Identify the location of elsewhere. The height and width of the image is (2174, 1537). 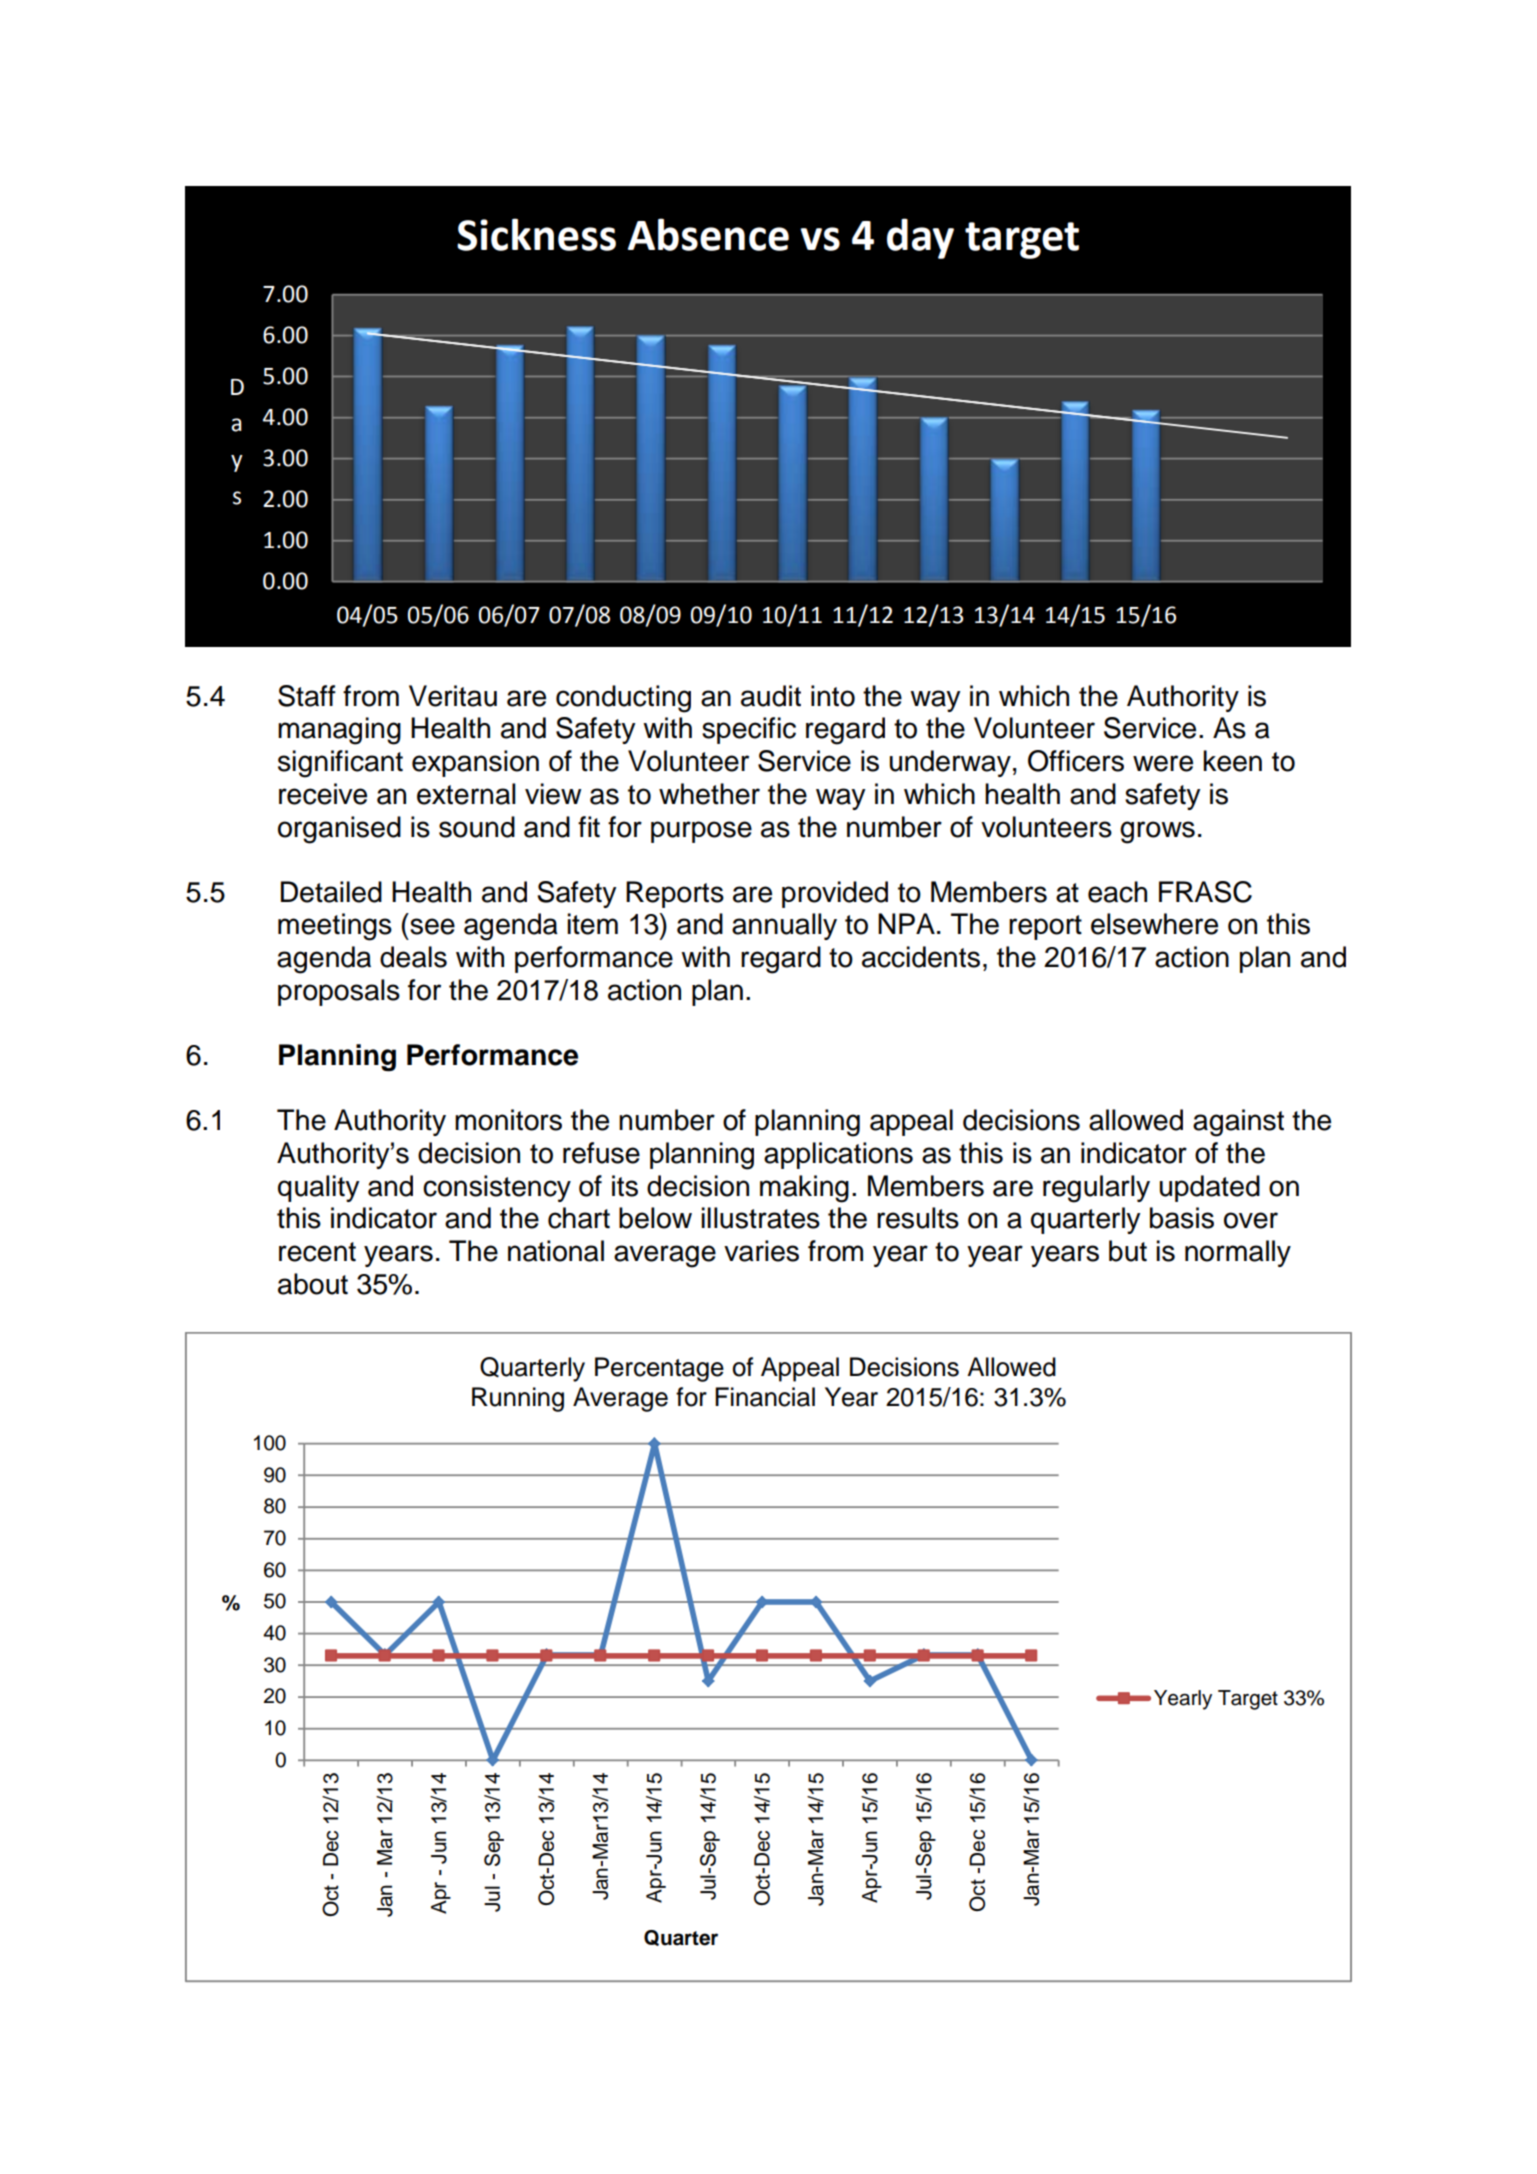
(1154, 924).
